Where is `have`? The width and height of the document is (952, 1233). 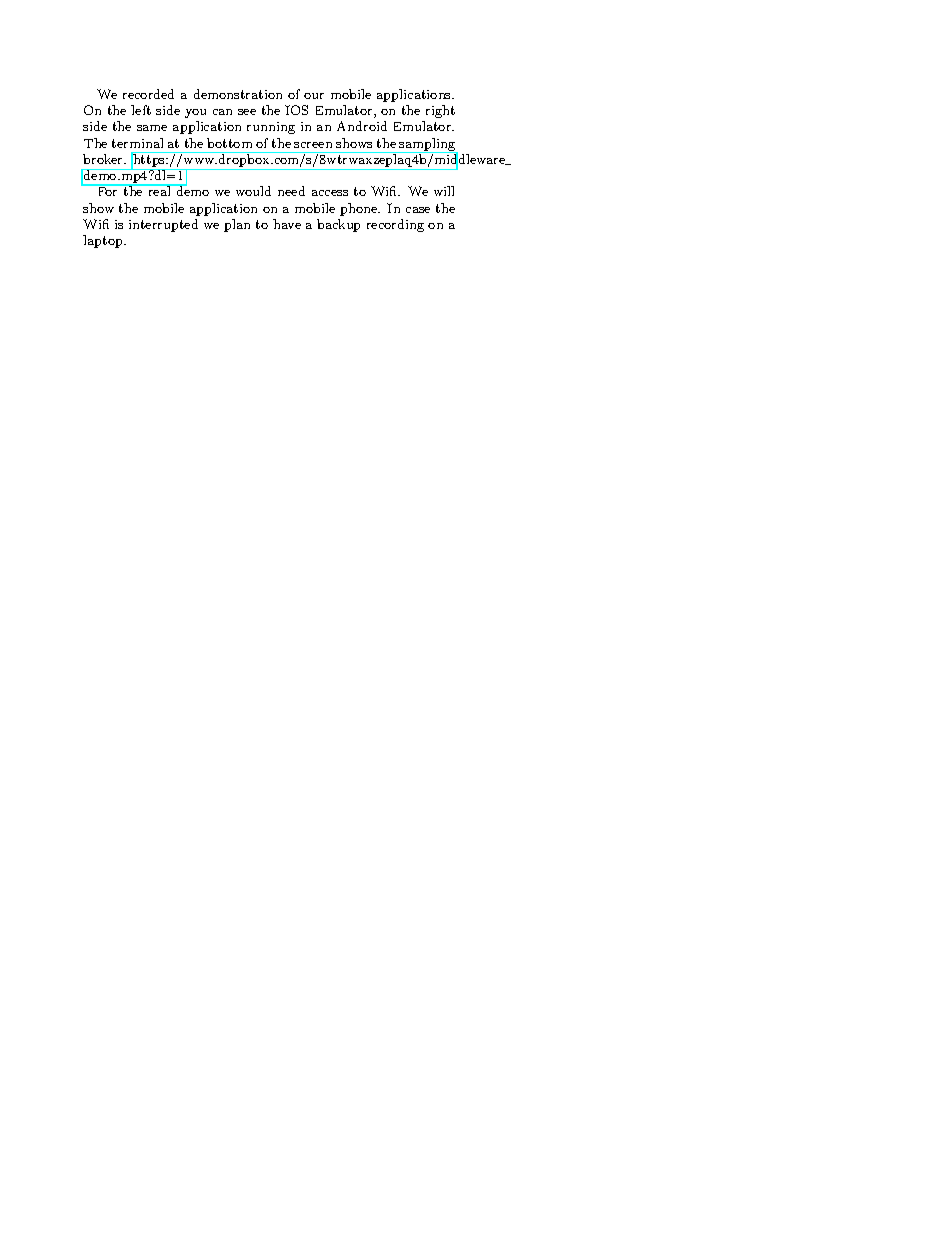
have is located at coordinates (287, 224).
